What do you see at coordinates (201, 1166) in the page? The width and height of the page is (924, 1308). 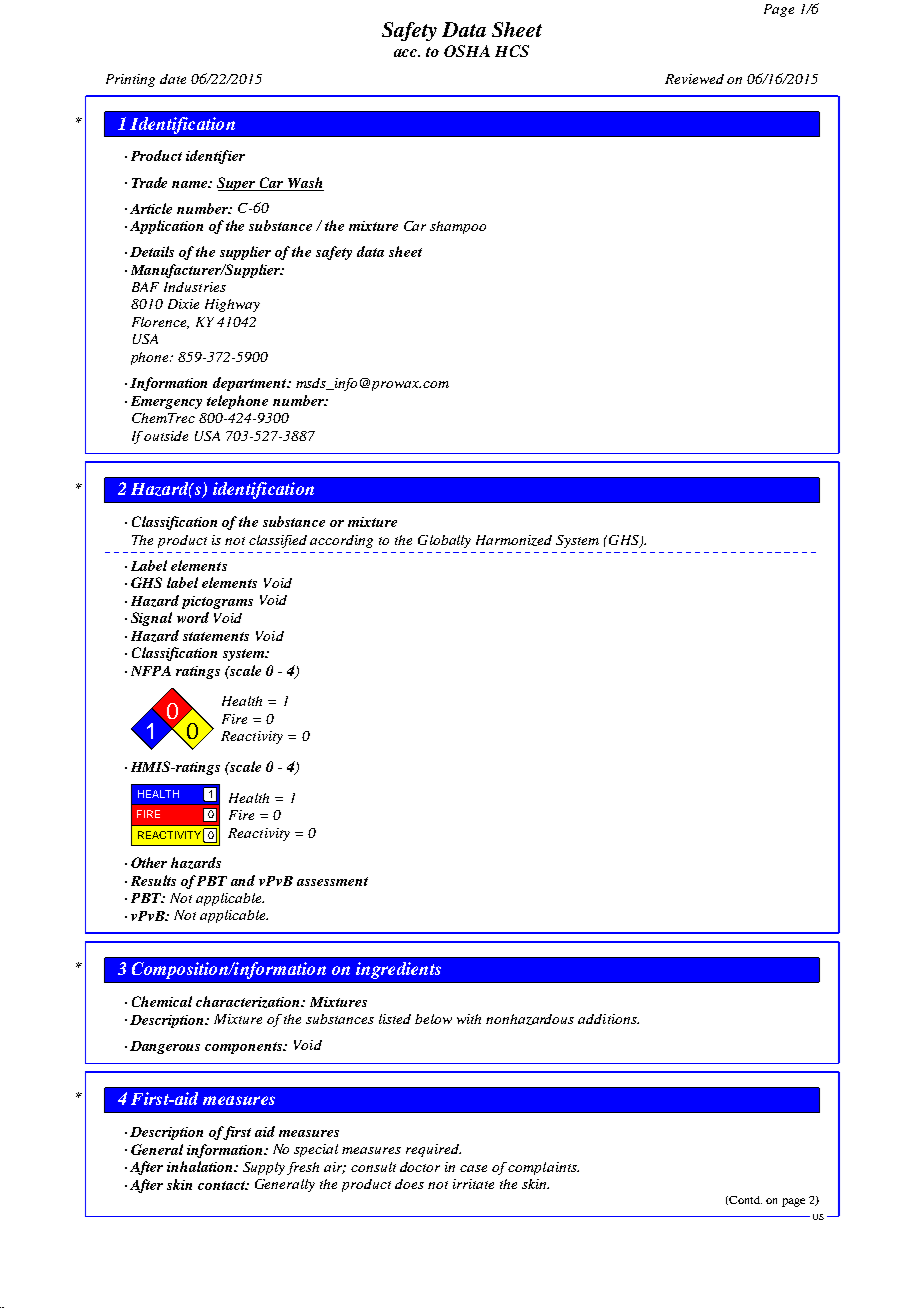 I see `inhalation` at bounding box center [201, 1166].
